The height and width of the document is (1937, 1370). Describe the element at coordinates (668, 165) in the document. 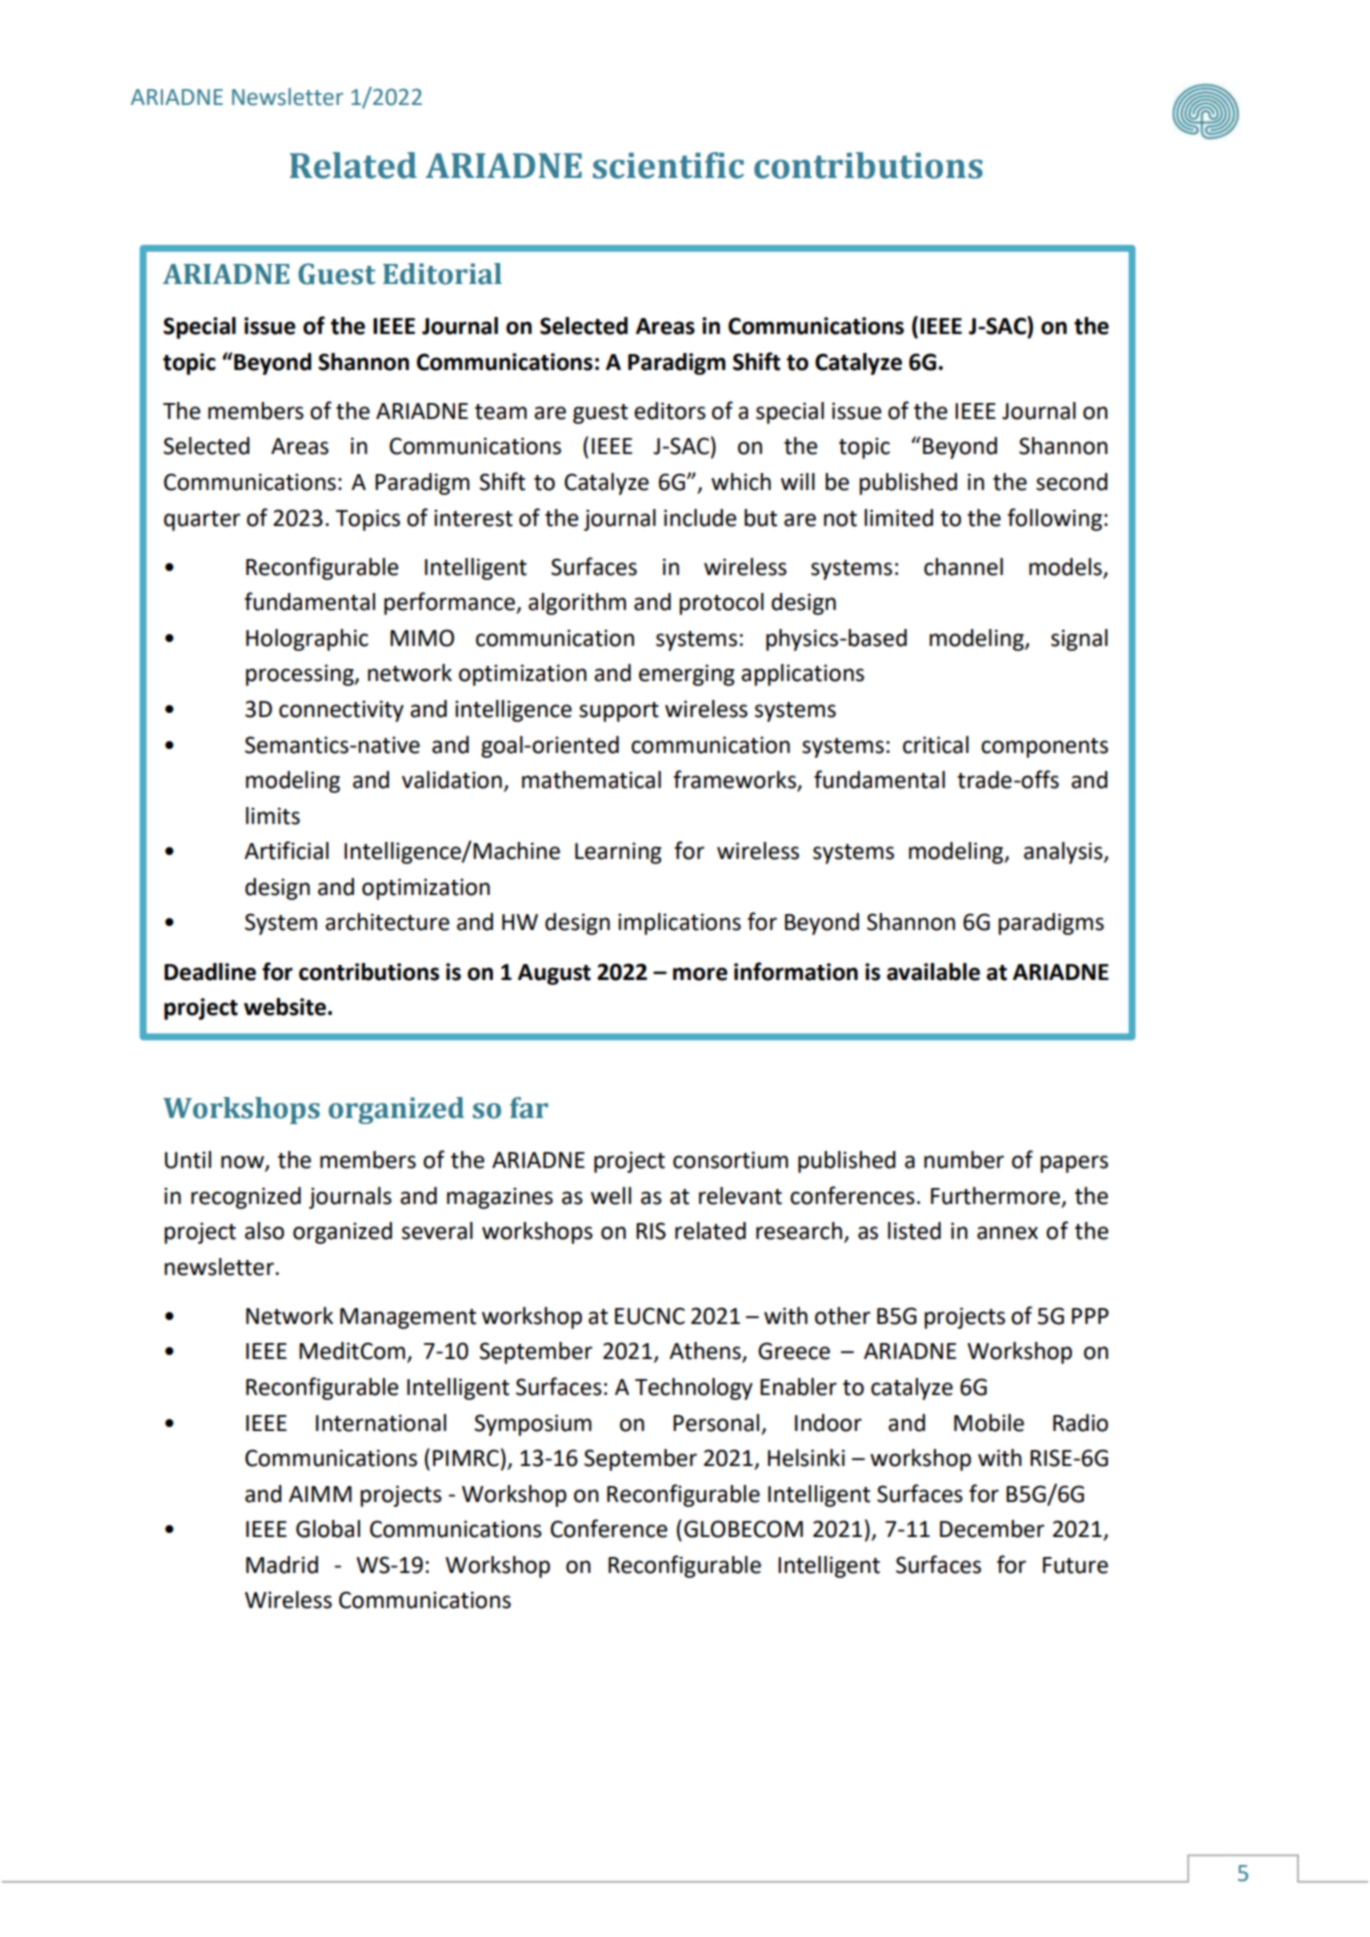

I see `scientific` at that location.
